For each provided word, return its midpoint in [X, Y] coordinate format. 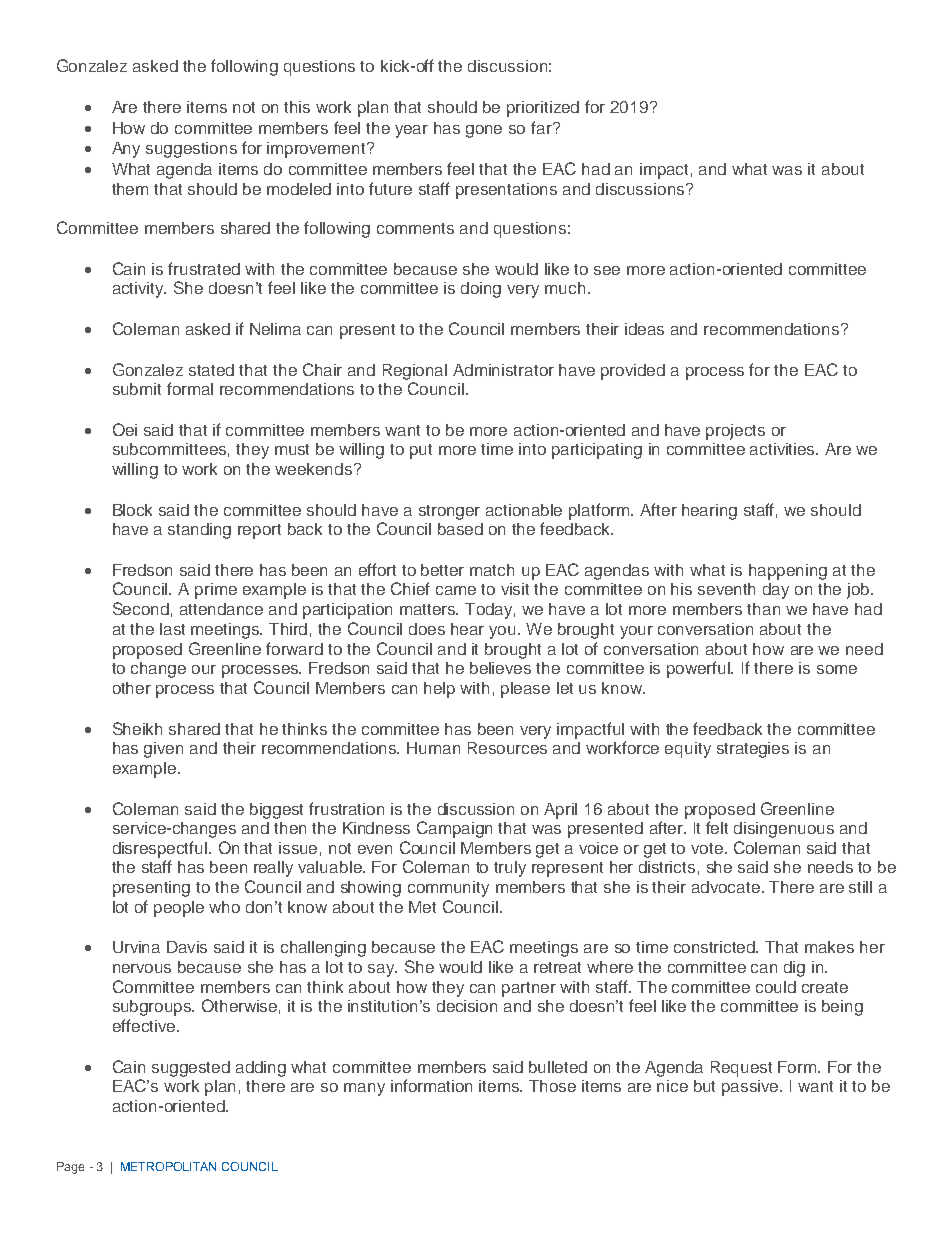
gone [484, 131]
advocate [727, 887]
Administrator [503, 370]
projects [735, 432]
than [763, 609]
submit [137, 389]
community [448, 889]
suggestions [191, 150]
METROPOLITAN [168, 1166]
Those [552, 1086]
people [179, 909]
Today [490, 611]
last [172, 629]
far [542, 127]
